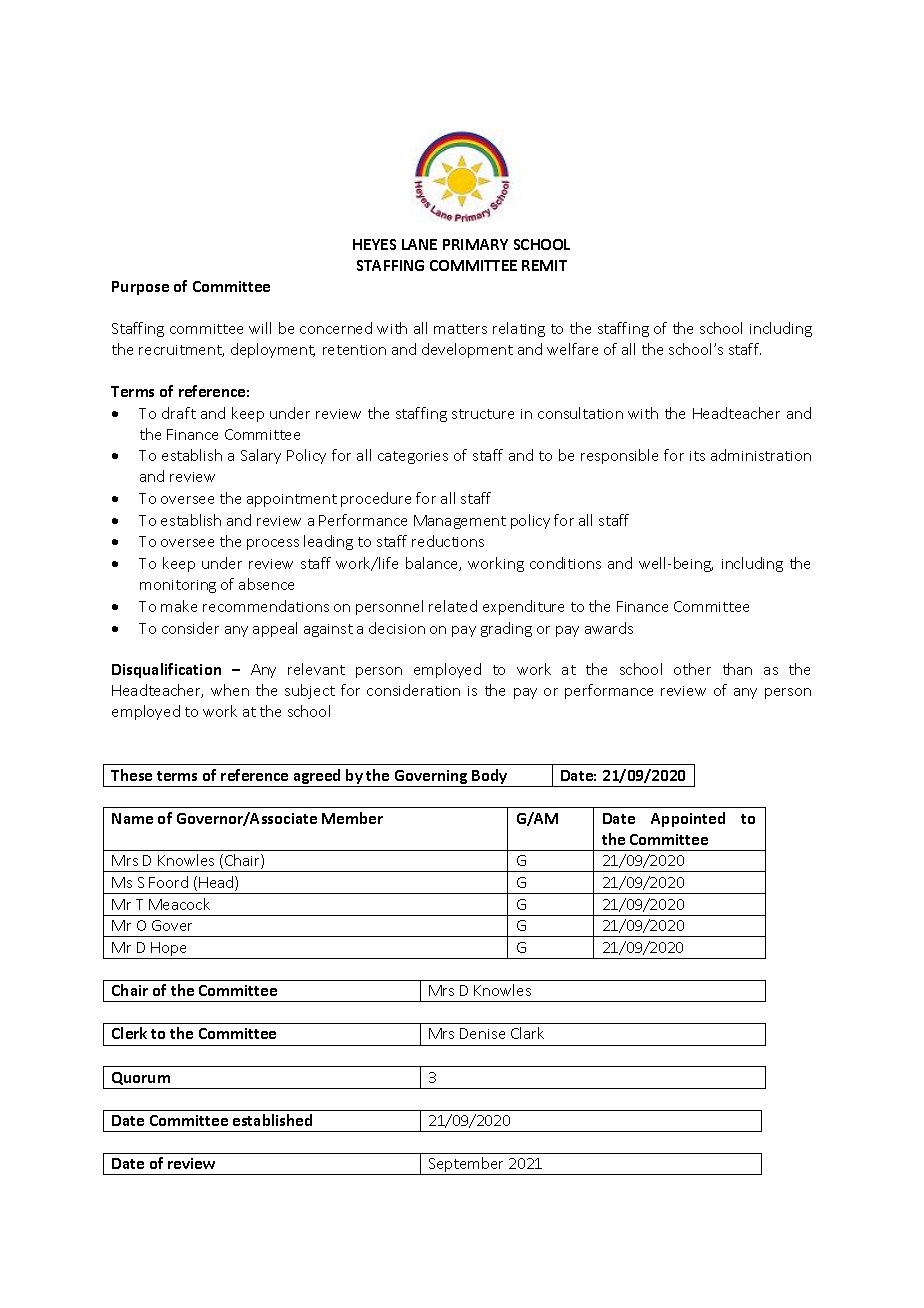 Image resolution: width=924 pixels, height=1308 pixels. Describe the element at coordinates (460, 522) in the document. I see `Management` at that location.
